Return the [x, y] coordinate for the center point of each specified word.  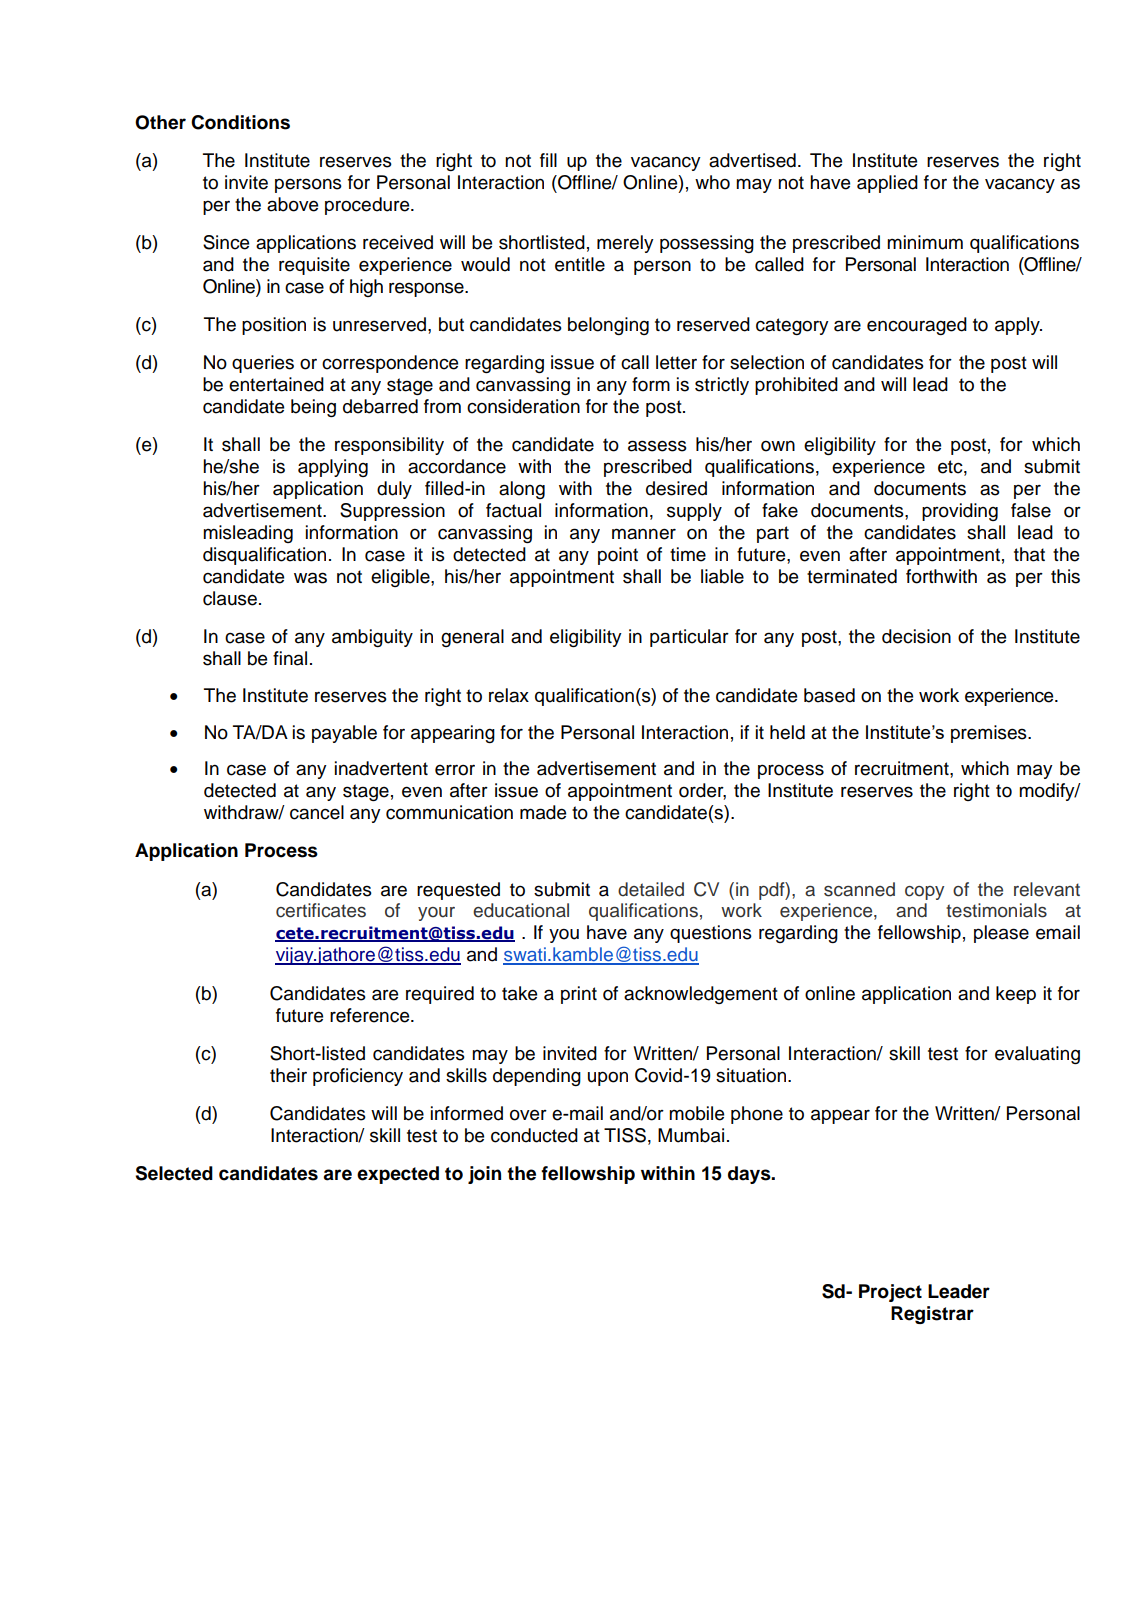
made [543, 812]
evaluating [1037, 1055]
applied [887, 184]
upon [608, 1078]
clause [230, 598]
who [712, 182]
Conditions [240, 122]
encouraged [917, 326]
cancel [317, 812]
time [688, 554]
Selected [174, 1173]
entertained [276, 384]
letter [676, 362]
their [288, 1075]
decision [916, 636]
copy [924, 893]
